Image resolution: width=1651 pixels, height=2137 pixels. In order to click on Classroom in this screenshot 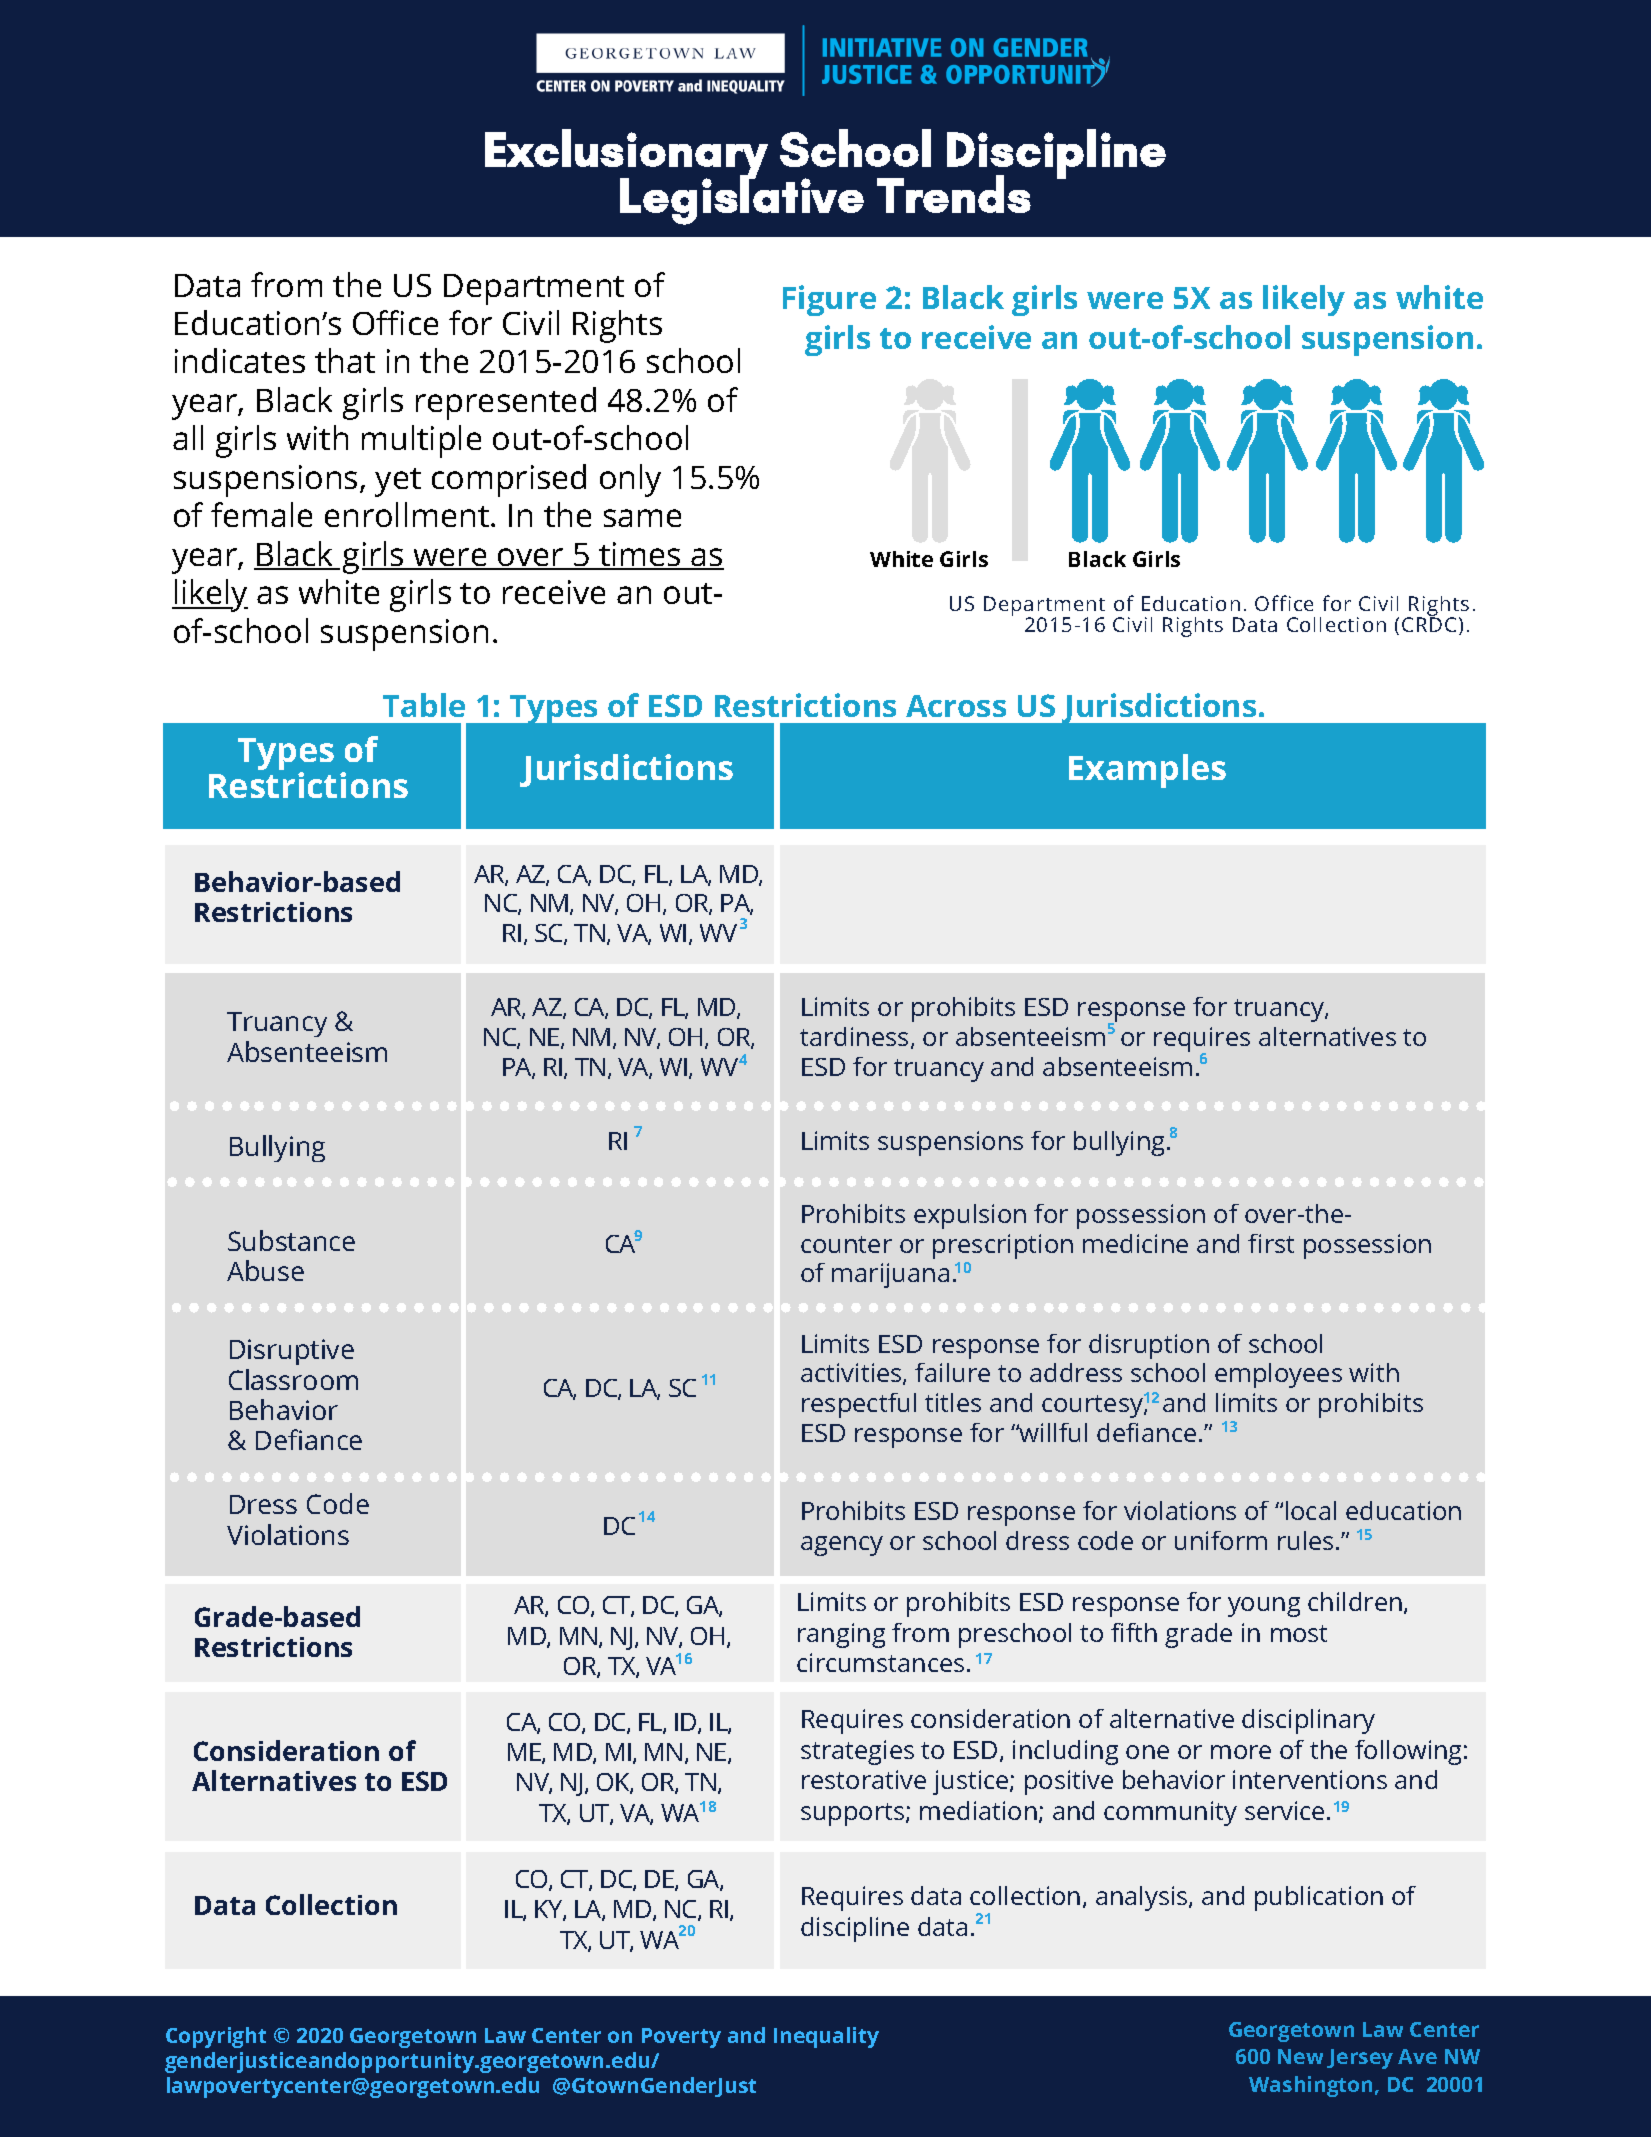, I will do `click(293, 1379)`.
